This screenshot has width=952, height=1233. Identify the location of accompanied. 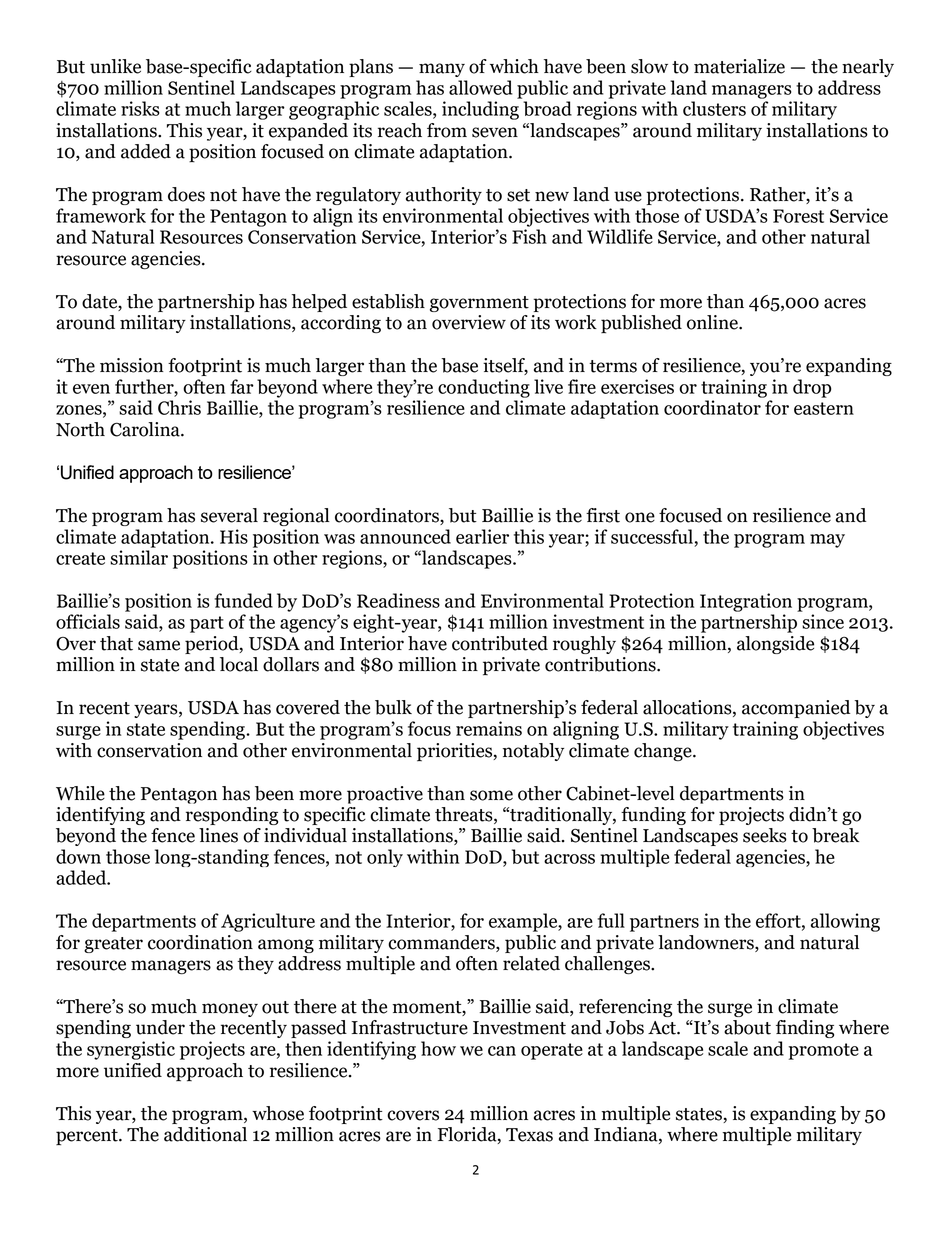
(796, 709).
